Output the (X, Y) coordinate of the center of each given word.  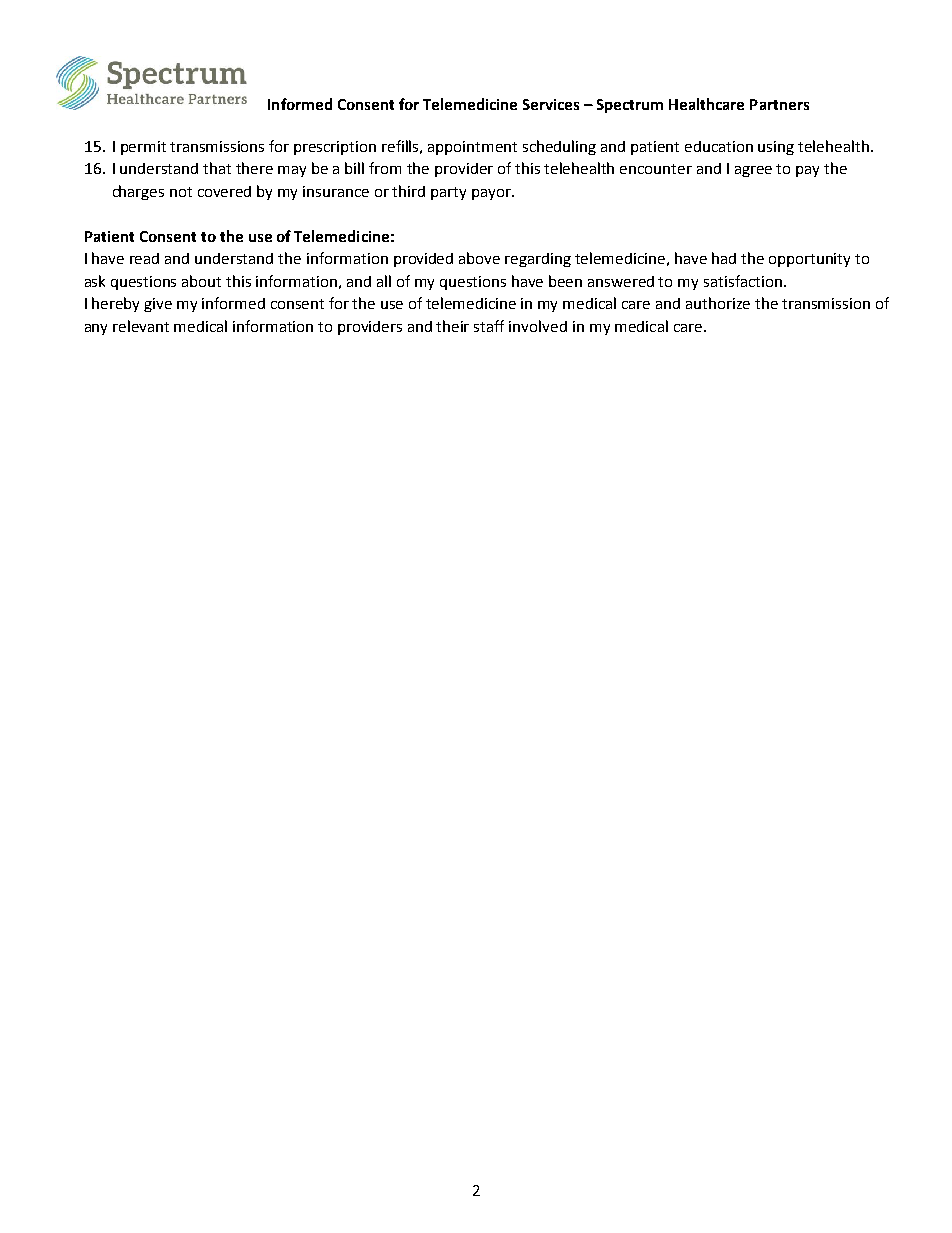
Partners (779, 104)
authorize (718, 303)
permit (143, 148)
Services (551, 104)
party (448, 193)
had (724, 258)
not (181, 192)
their (452, 326)
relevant (141, 326)
